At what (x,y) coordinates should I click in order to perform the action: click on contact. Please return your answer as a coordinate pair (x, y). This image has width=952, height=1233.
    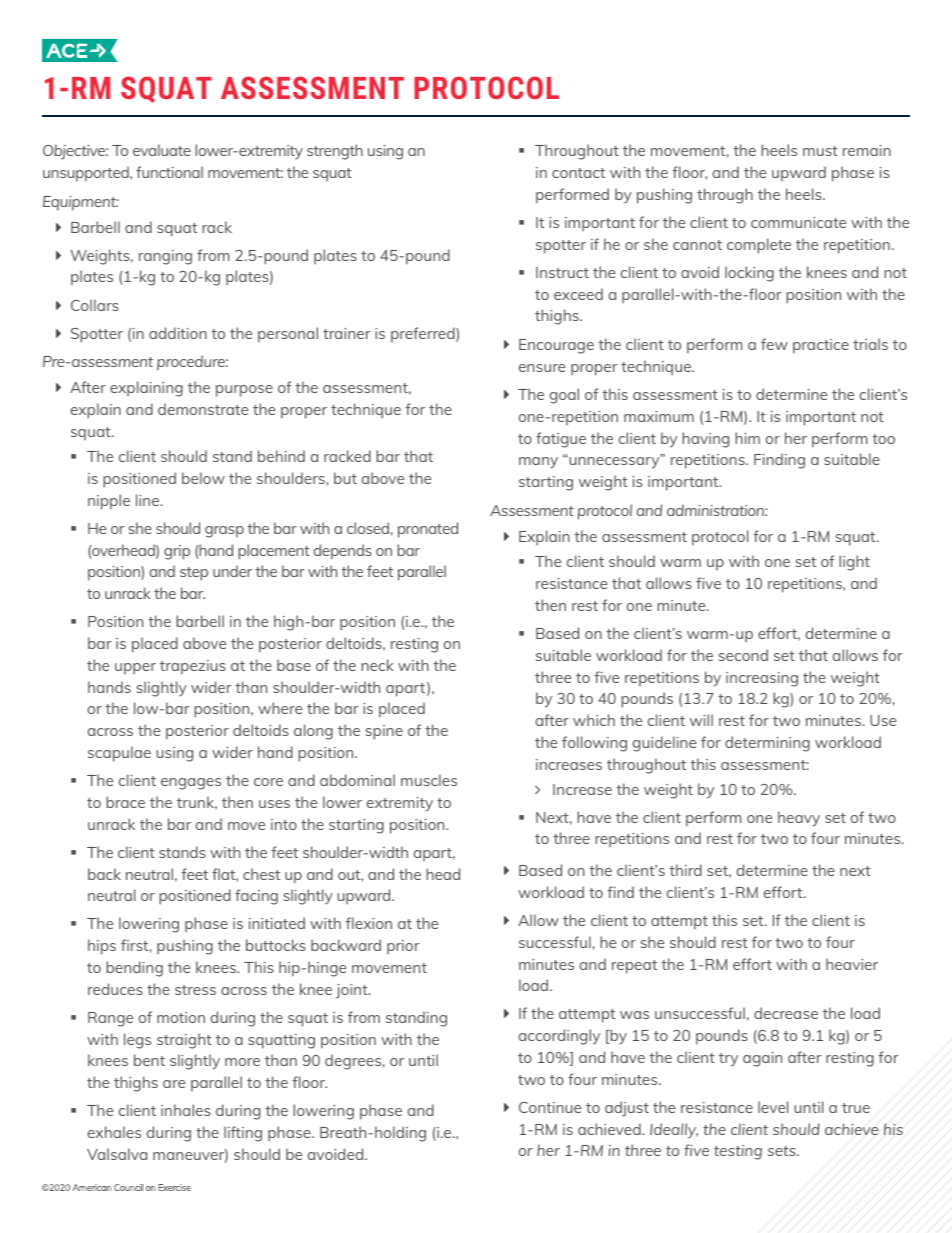
    Looking at the image, I should click on (578, 173).
